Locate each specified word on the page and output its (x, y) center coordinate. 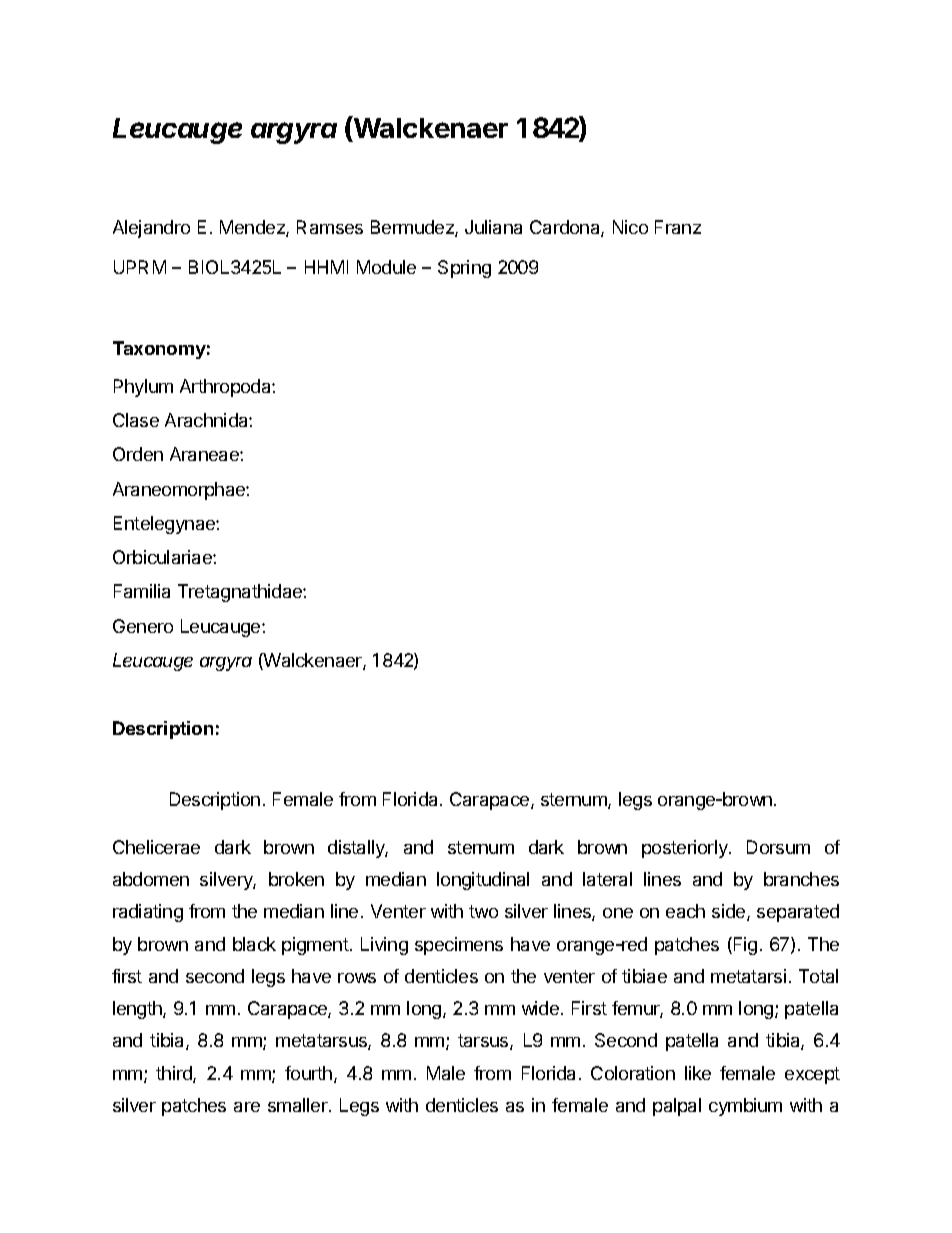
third (175, 1074)
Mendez (253, 228)
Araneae (205, 454)
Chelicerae (156, 847)
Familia (142, 591)
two (483, 911)
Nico (630, 227)
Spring (464, 269)
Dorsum (778, 847)
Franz (678, 227)
